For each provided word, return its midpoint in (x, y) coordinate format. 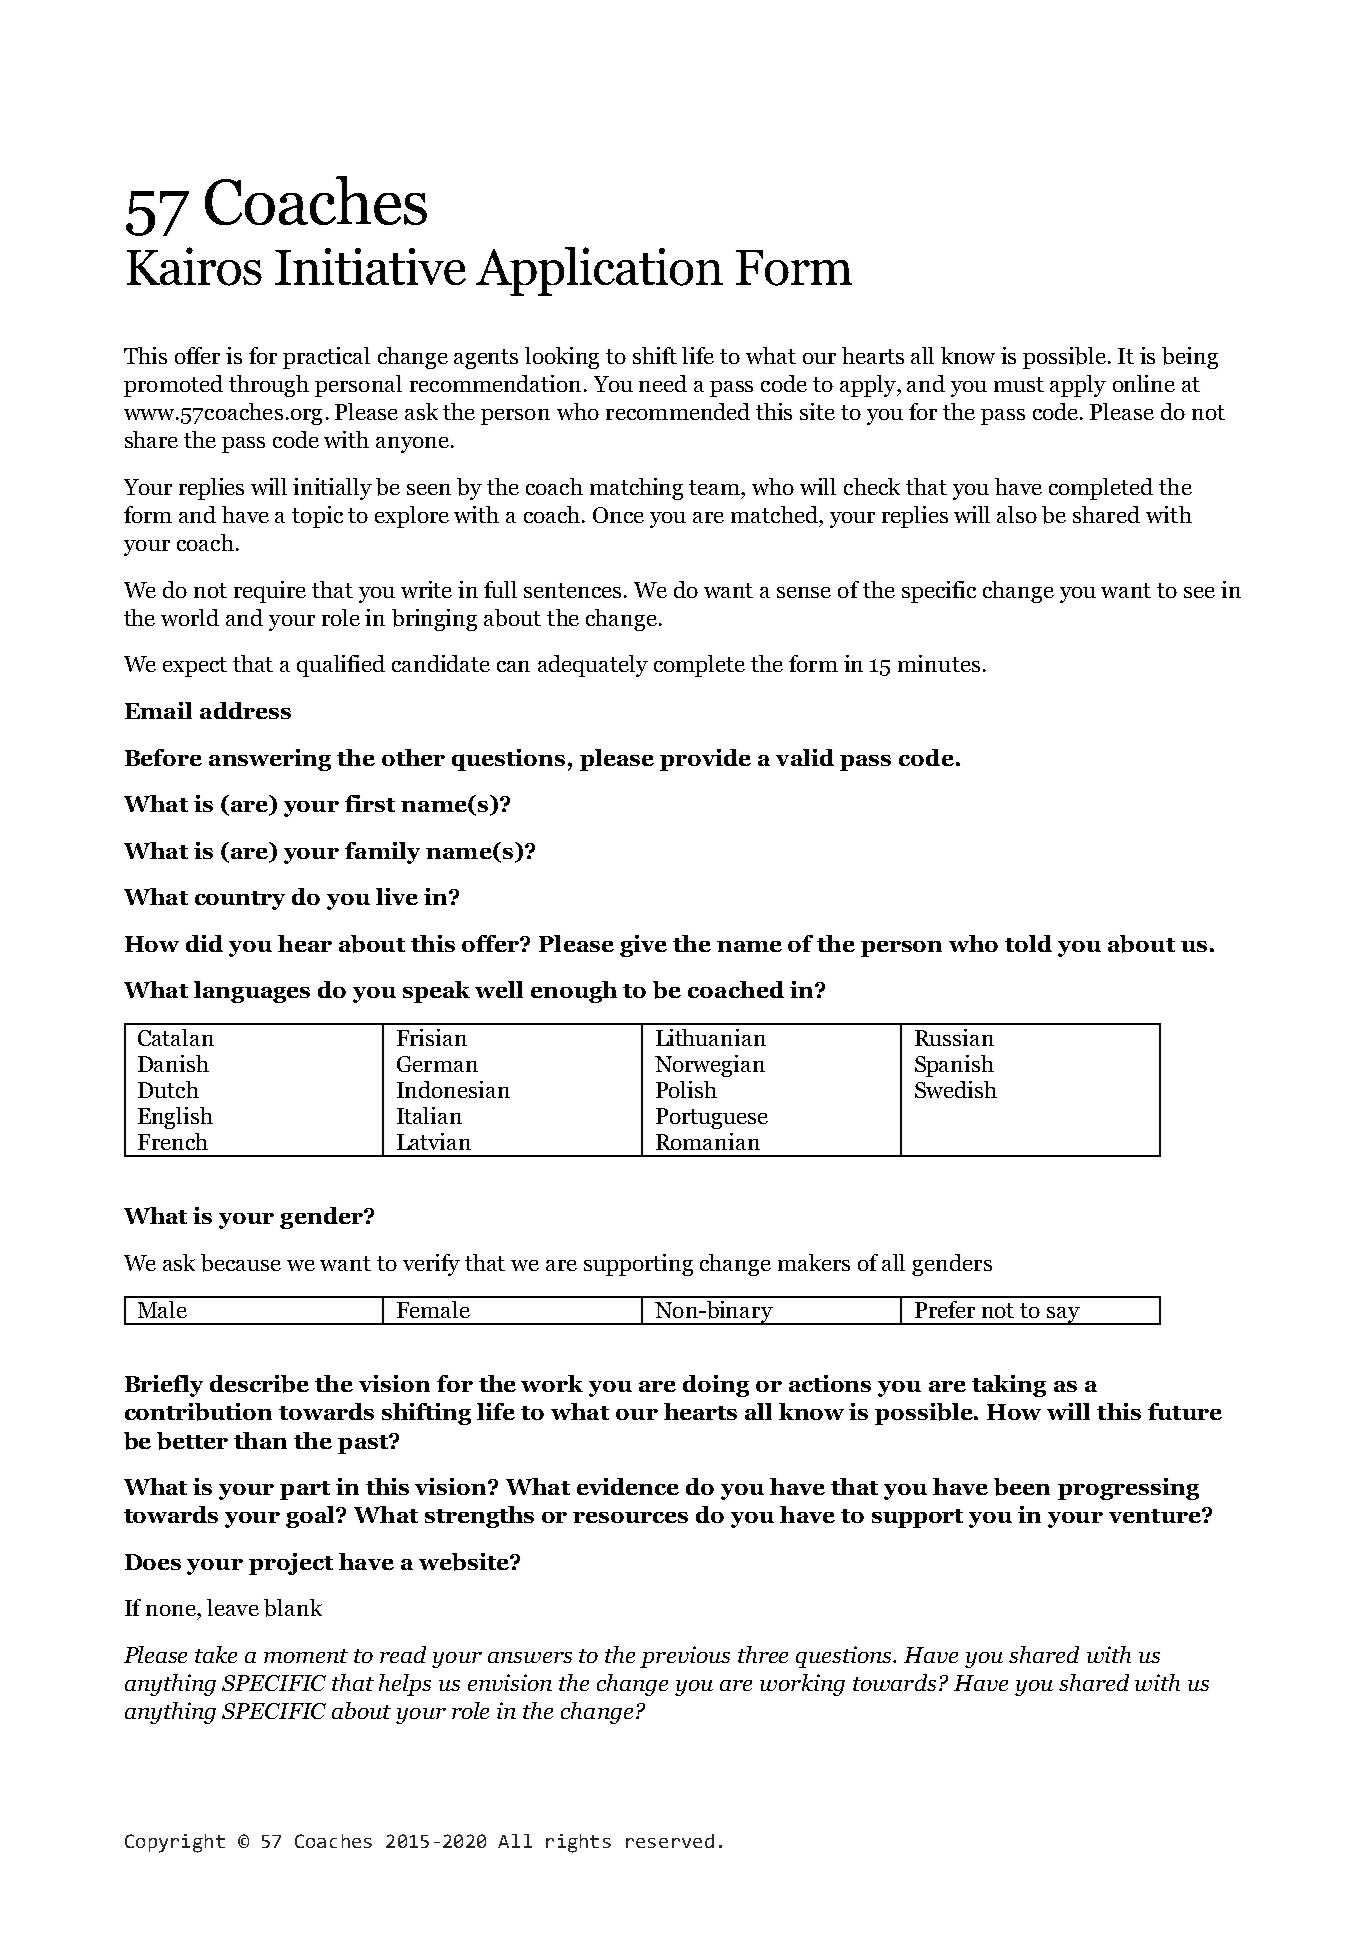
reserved (670, 1841)
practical (326, 358)
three (763, 1654)
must (1019, 384)
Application (599, 271)
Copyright (175, 1843)
